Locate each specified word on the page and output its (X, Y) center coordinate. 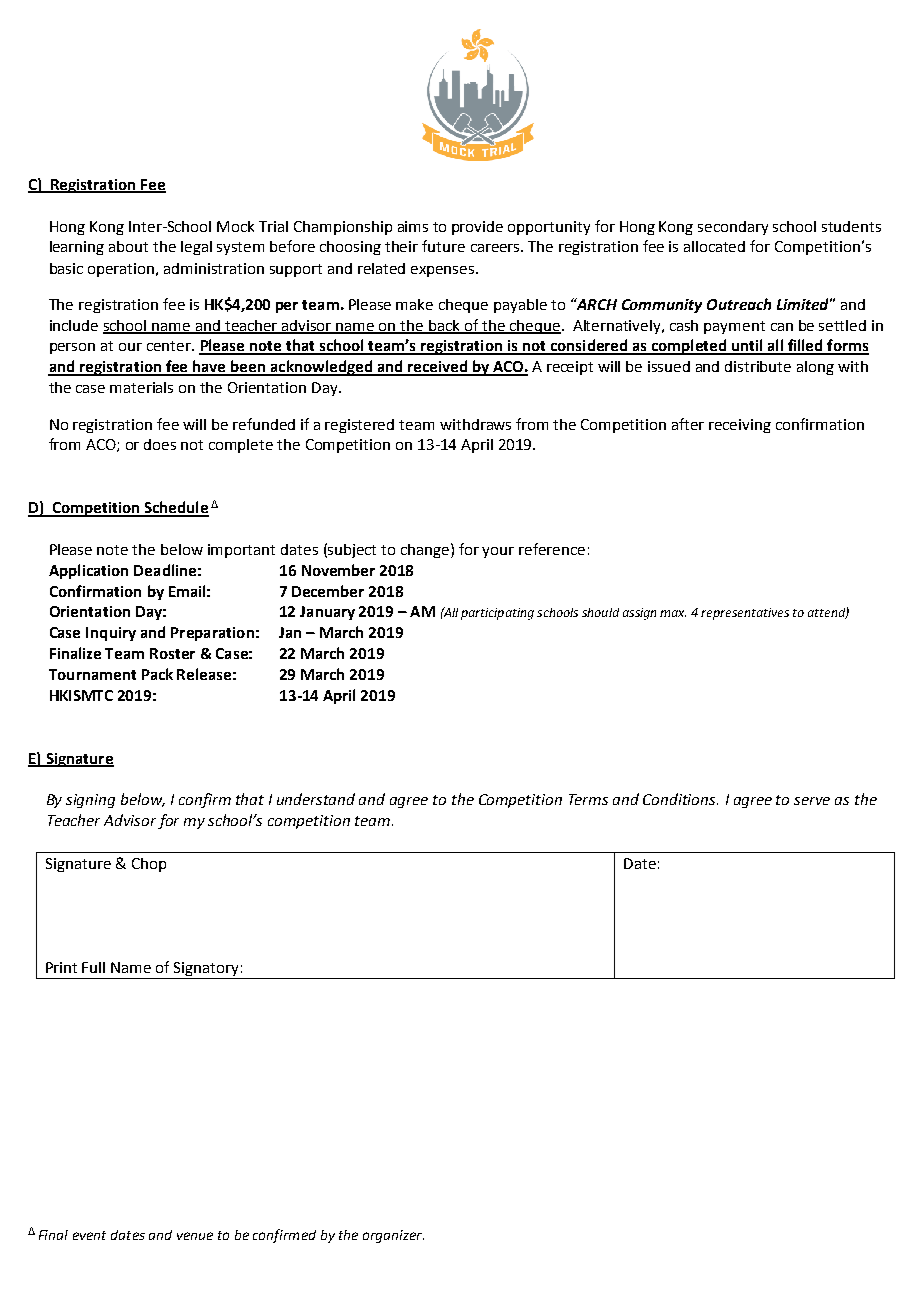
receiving (740, 426)
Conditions (680, 799)
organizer (393, 1236)
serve (812, 801)
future (443, 246)
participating (497, 614)
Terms (588, 799)
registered (359, 426)
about (128, 246)
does (160, 444)
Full (93, 967)
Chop (149, 865)
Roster (172, 653)
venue (195, 1236)
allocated (714, 246)
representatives (745, 614)
